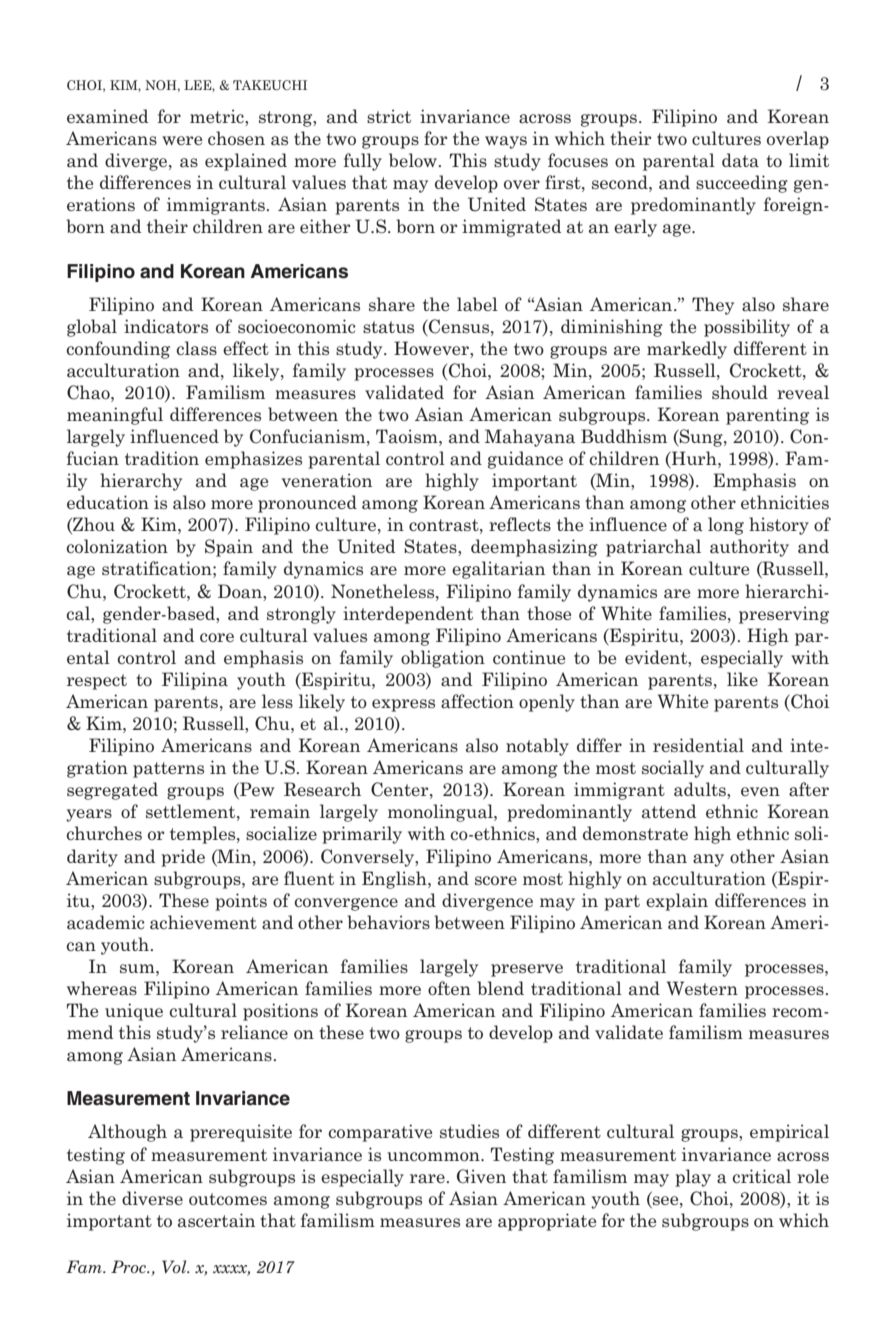 The width and height of the screenshot is (896, 1340). Describe the element at coordinates (702, 988) in the screenshot. I see `Western` at that location.
